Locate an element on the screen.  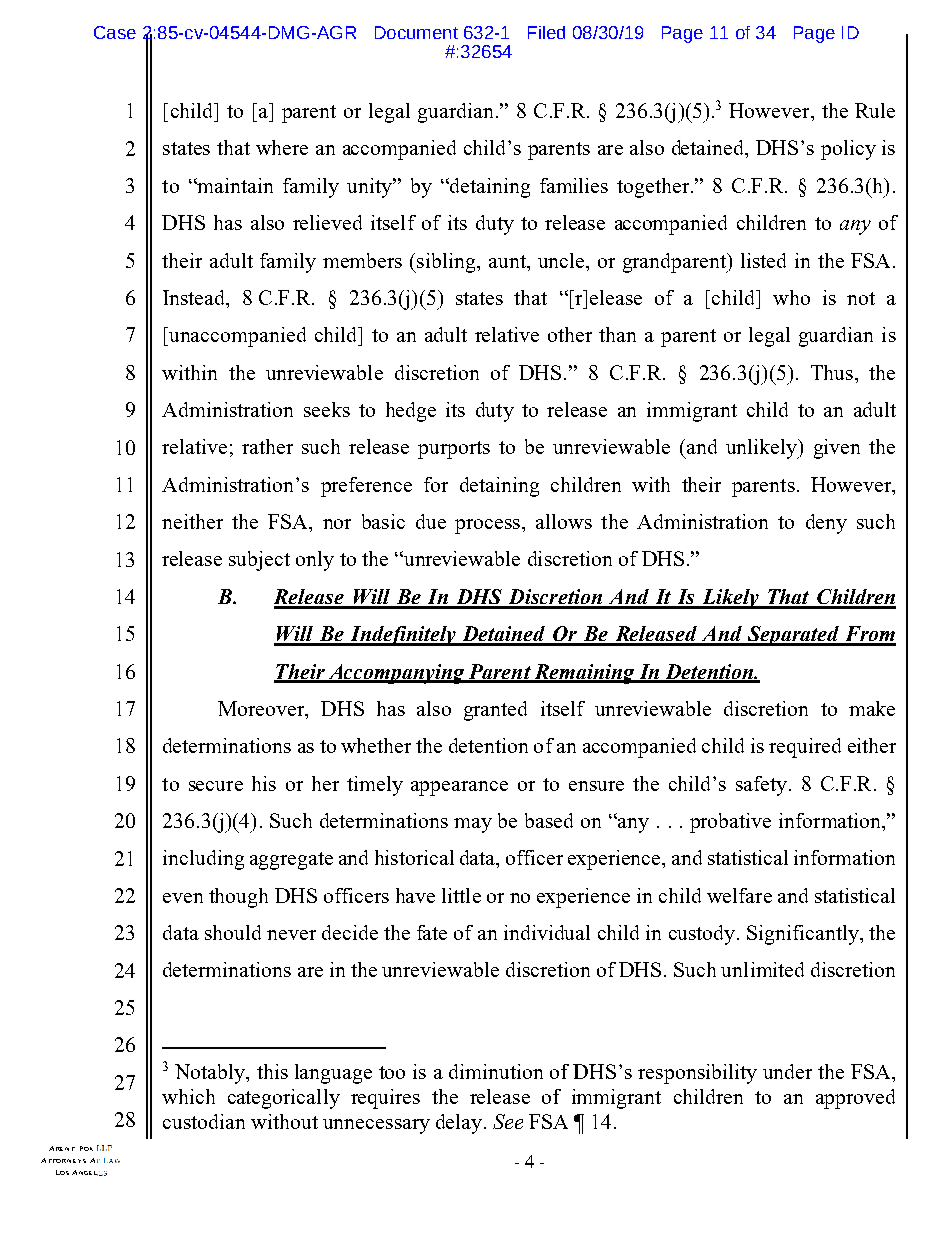
appearance is located at coordinates (459, 788).
